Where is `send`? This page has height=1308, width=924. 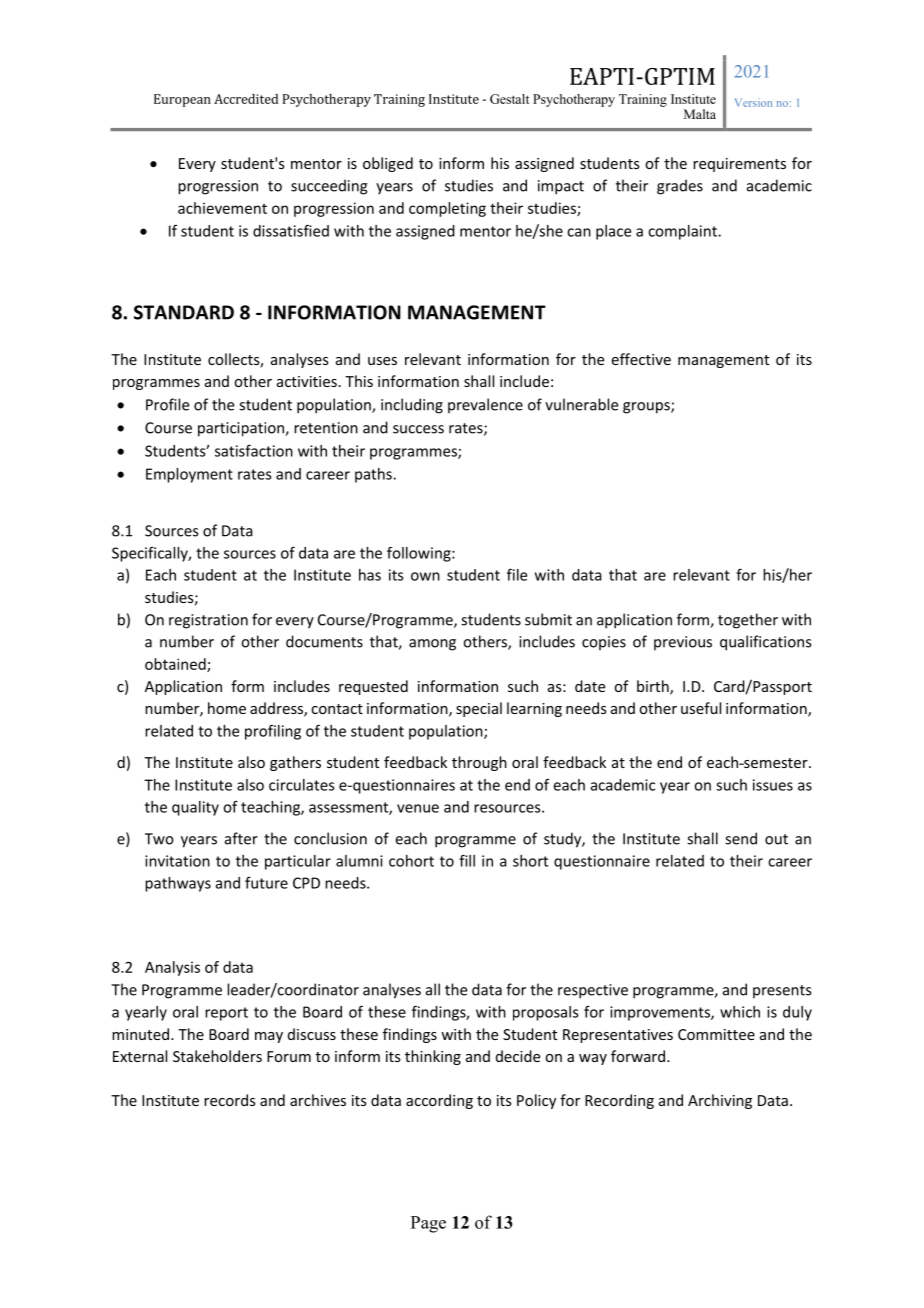 send is located at coordinates (741, 838).
